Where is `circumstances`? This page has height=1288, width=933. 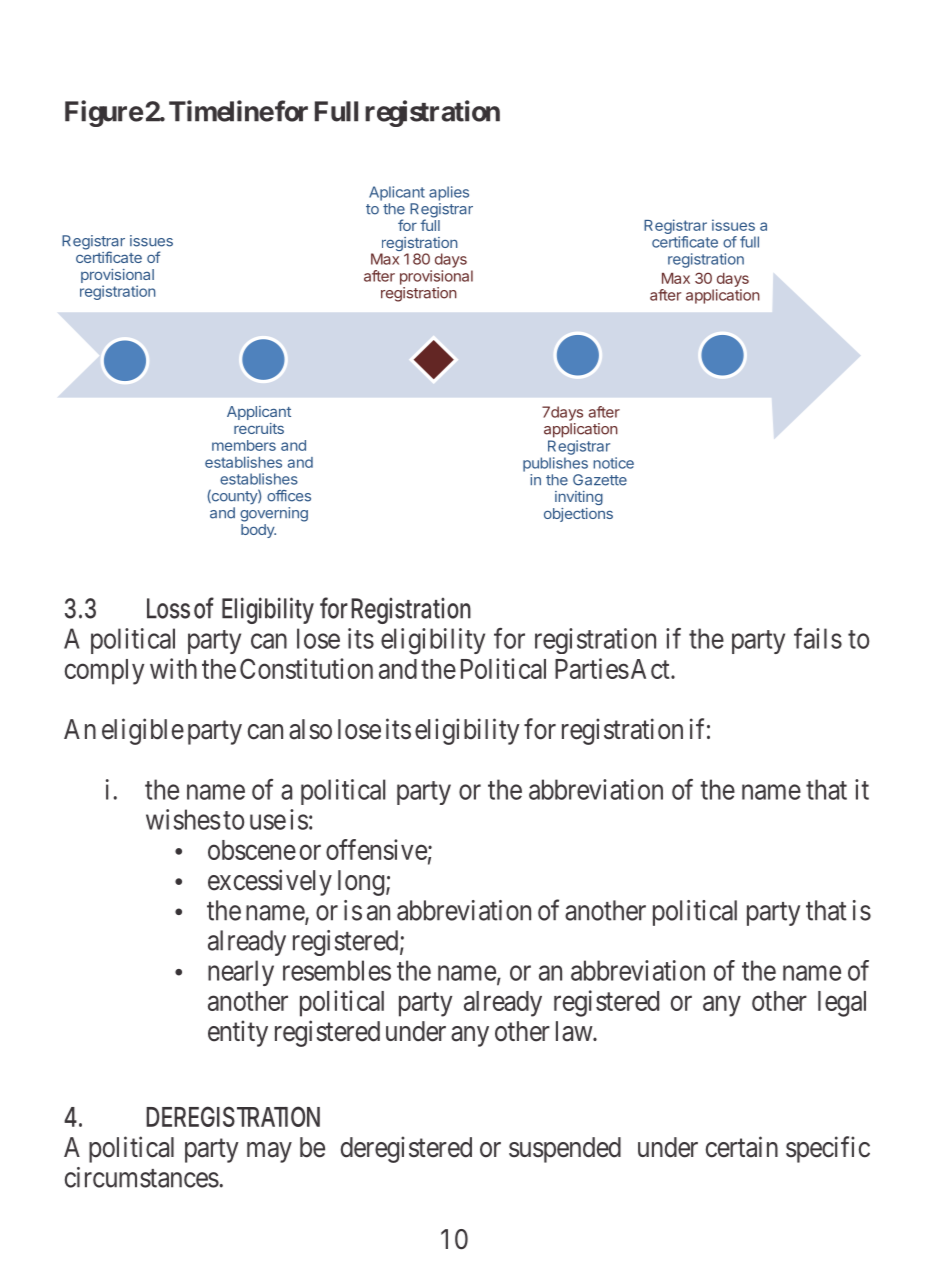 circumstances is located at coordinates (142, 1177).
